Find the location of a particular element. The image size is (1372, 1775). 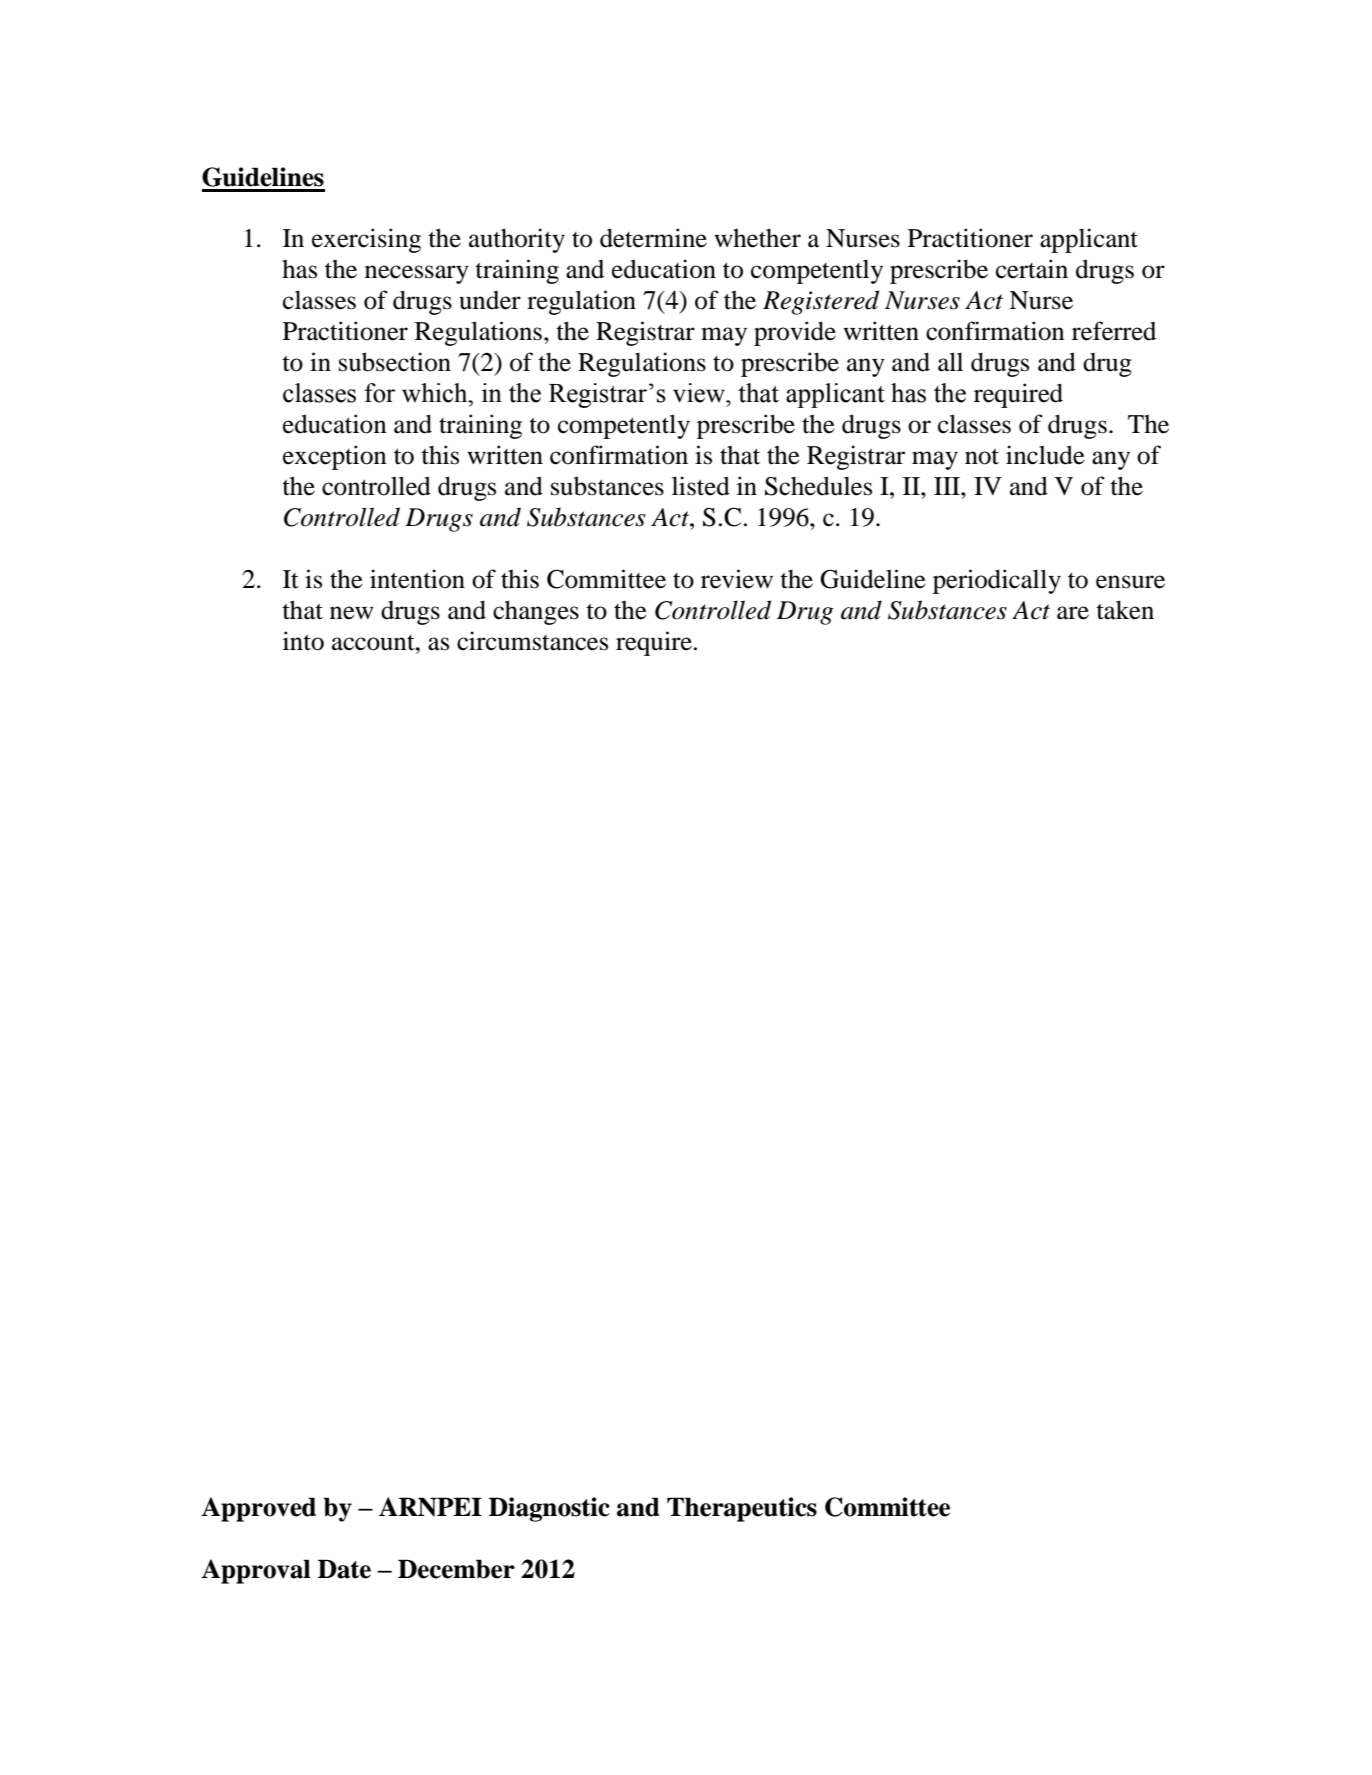

account is located at coordinates (374, 643).
